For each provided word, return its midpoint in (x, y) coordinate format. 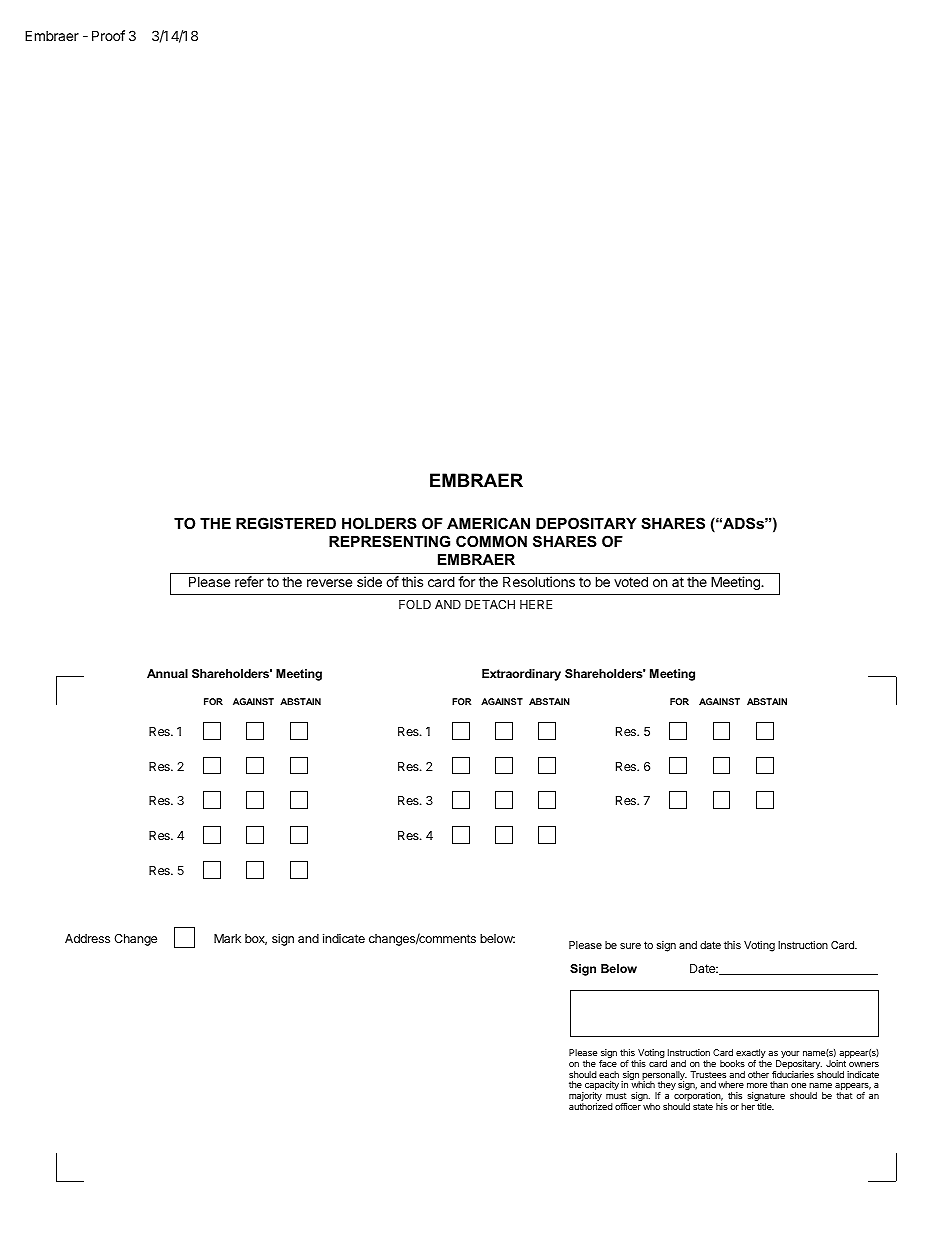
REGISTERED (286, 523)
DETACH (490, 604)
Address (87, 938)
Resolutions (539, 581)
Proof (108, 35)
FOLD (415, 604)
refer (249, 581)
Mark (227, 938)
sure (630, 946)
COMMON (491, 541)
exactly (751, 1055)
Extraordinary (521, 675)
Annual (167, 673)
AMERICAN (488, 523)
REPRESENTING (389, 541)
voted (631, 581)
